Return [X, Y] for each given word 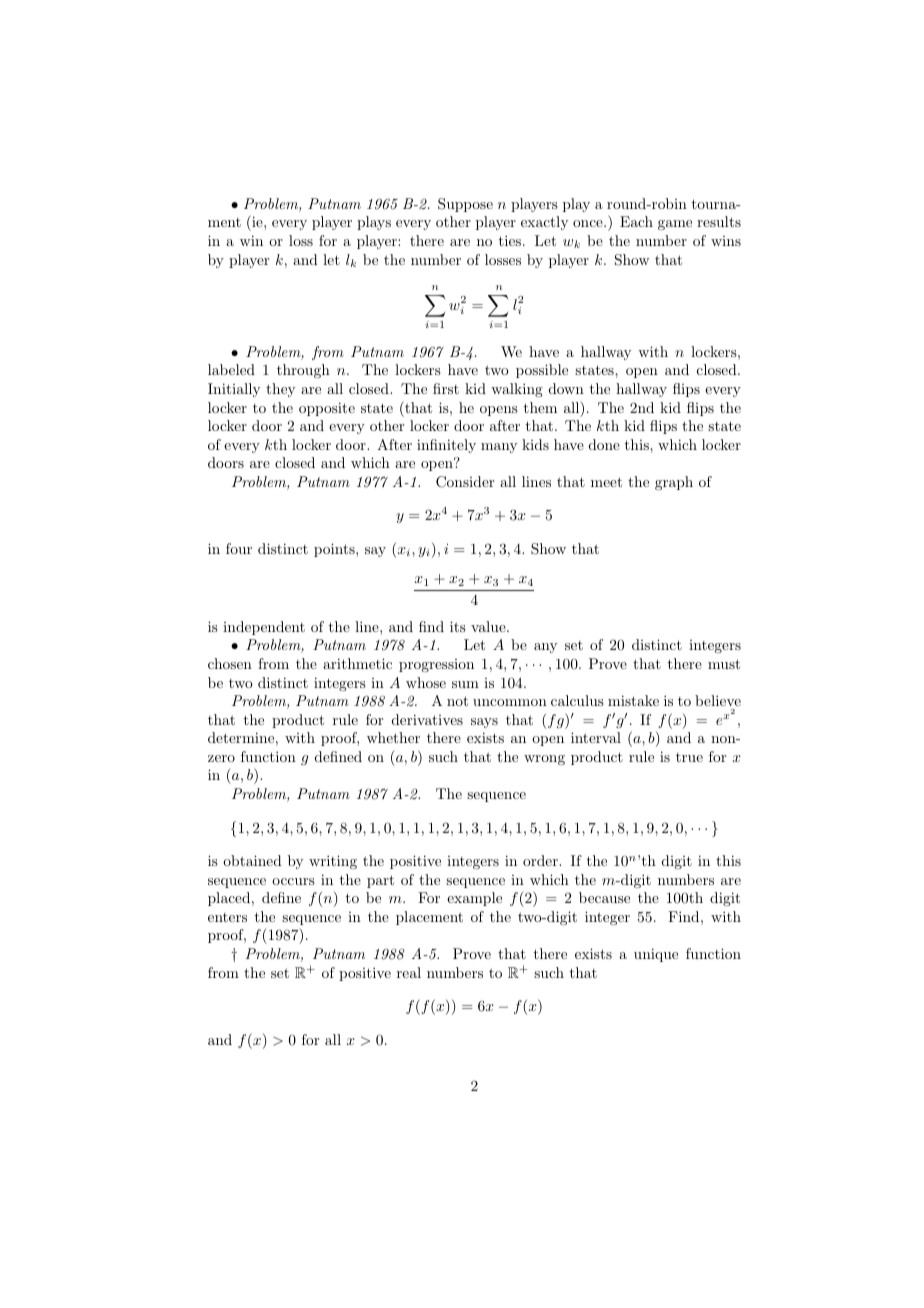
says [484, 723]
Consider [465, 482]
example [474, 899]
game [675, 225]
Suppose [465, 205]
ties [511, 240]
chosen [230, 663]
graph [674, 483]
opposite [327, 409]
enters [227, 917]
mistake [633, 700]
